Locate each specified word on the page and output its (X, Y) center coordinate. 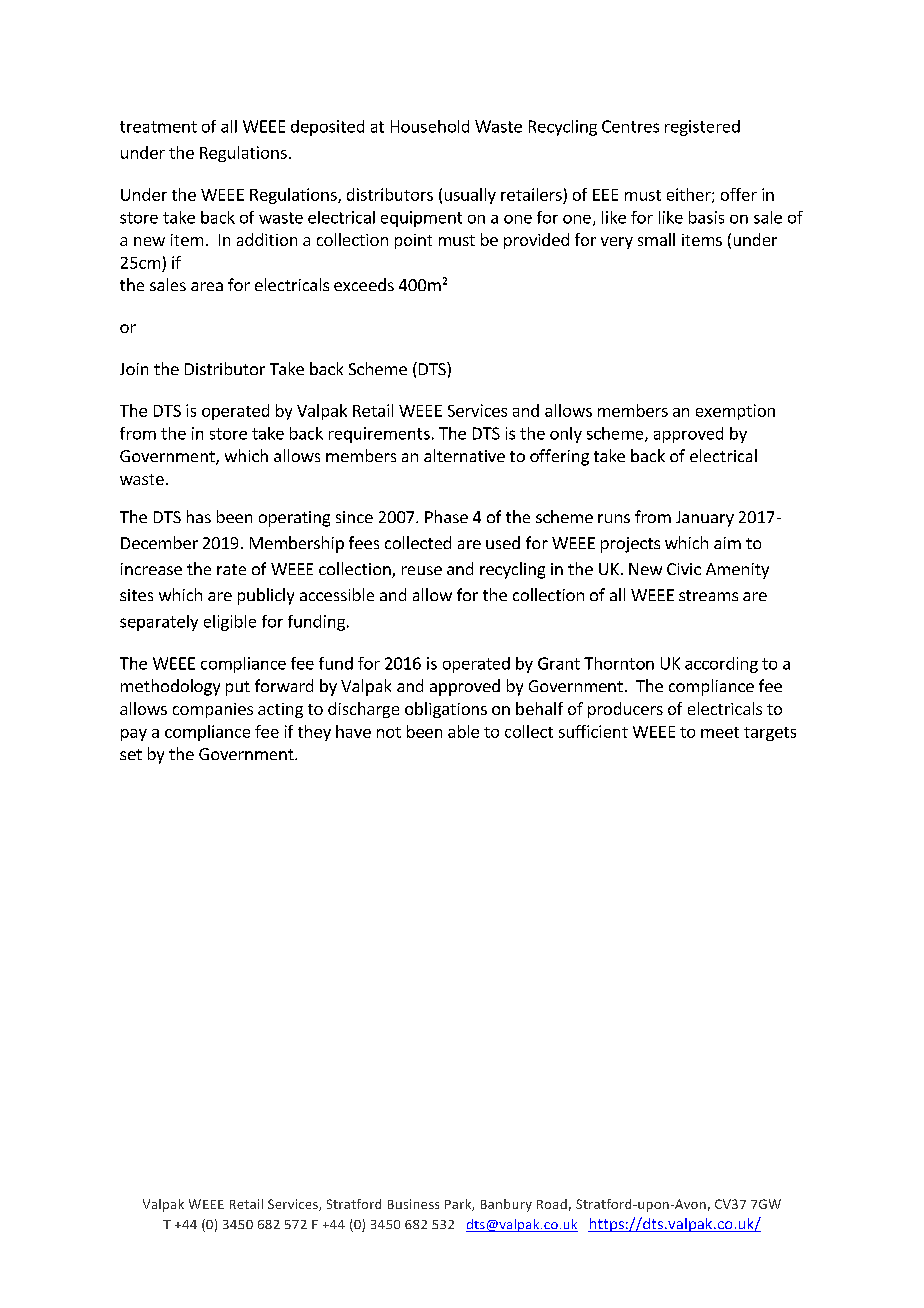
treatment (158, 127)
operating (294, 519)
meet (720, 732)
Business (413, 1204)
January (705, 519)
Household (430, 126)
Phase (446, 516)
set (131, 754)
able (463, 731)
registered (702, 128)
